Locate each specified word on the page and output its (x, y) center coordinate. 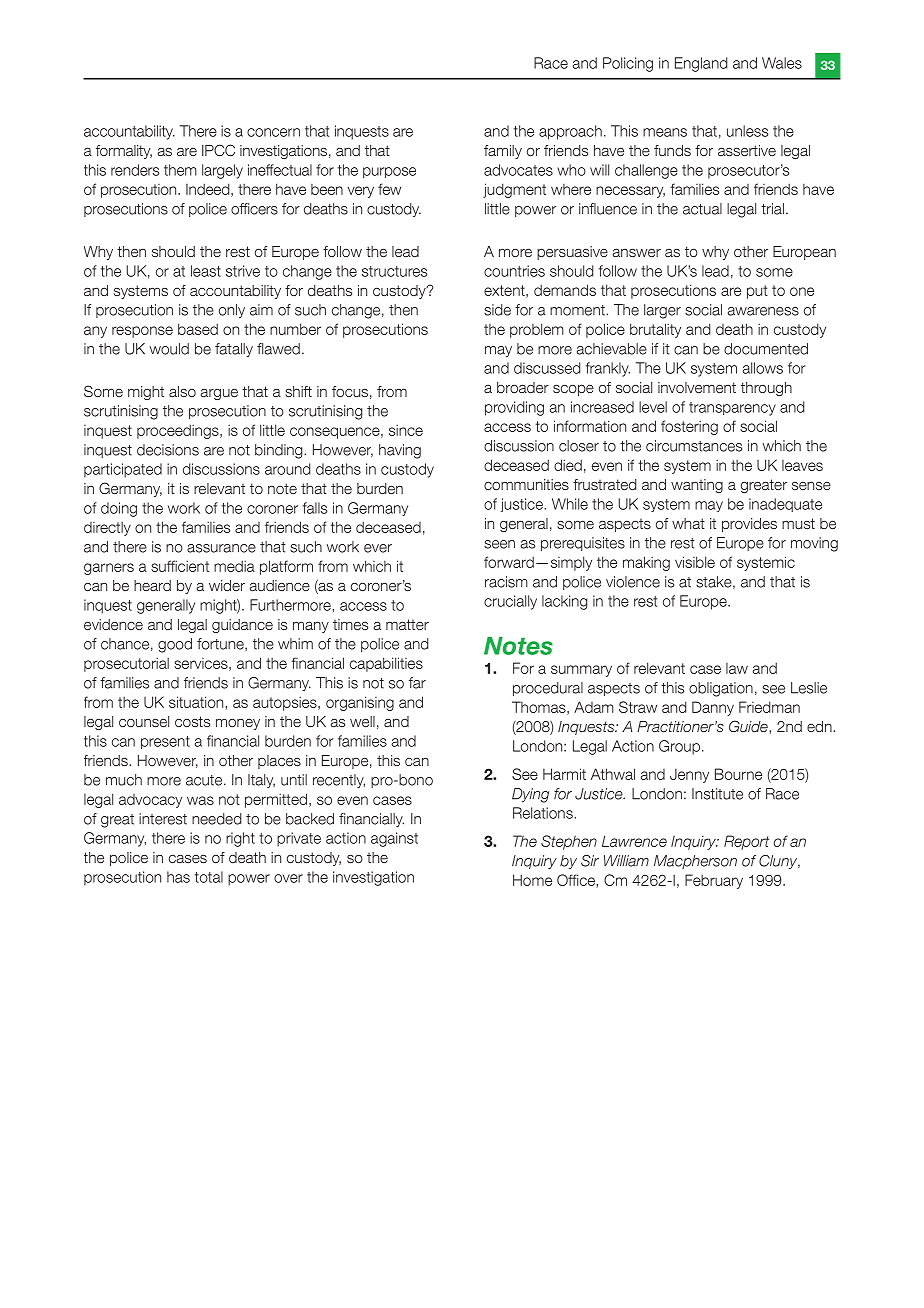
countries (514, 271)
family (503, 152)
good (175, 645)
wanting (697, 486)
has (178, 877)
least (206, 271)
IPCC (218, 150)
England (701, 64)
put (757, 292)
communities (526, 484)
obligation (721, 689)
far (417, 683)
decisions (168, 450)
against (394, 839)
